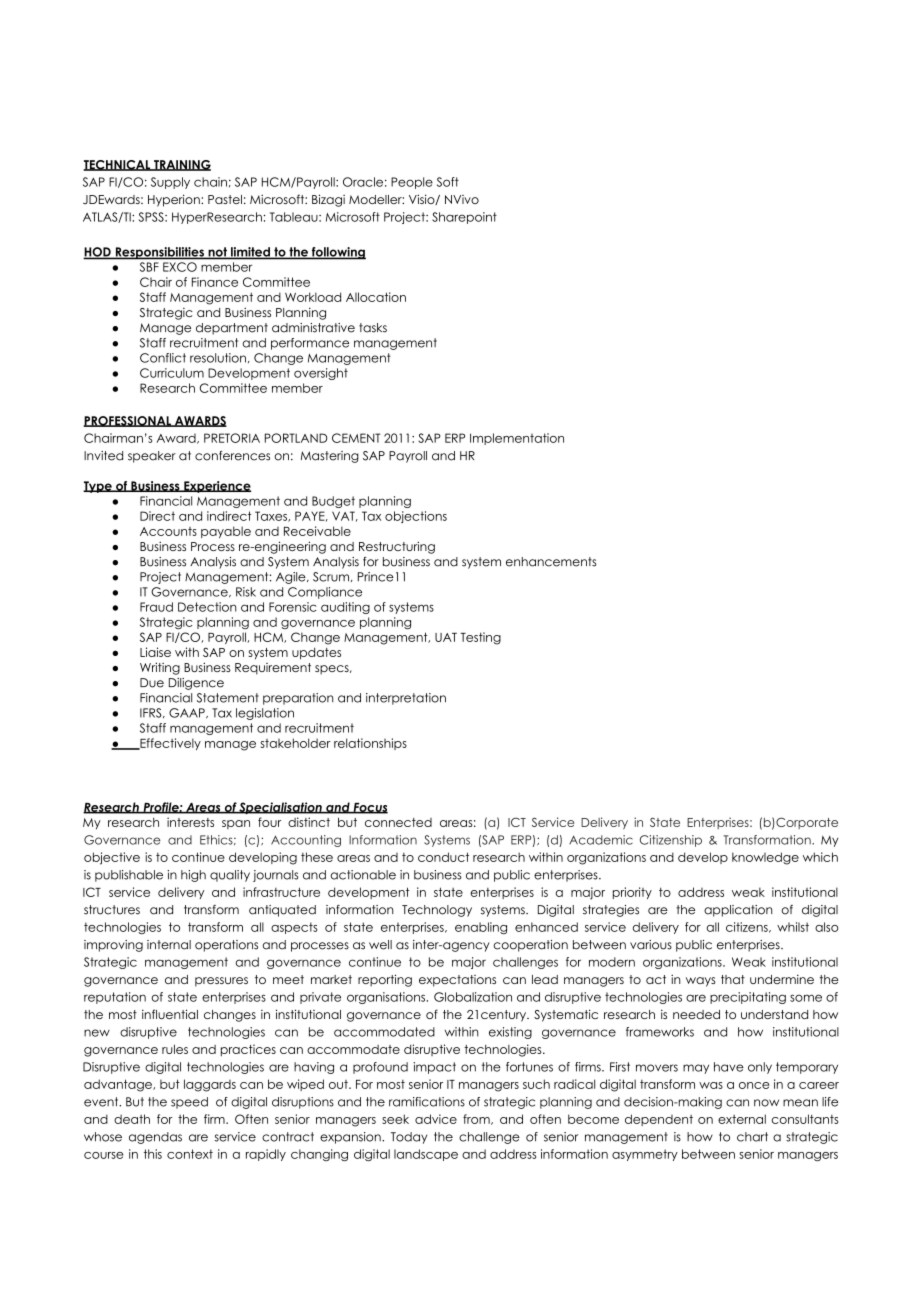  I want to click on Accounts, so click(168, 531).
